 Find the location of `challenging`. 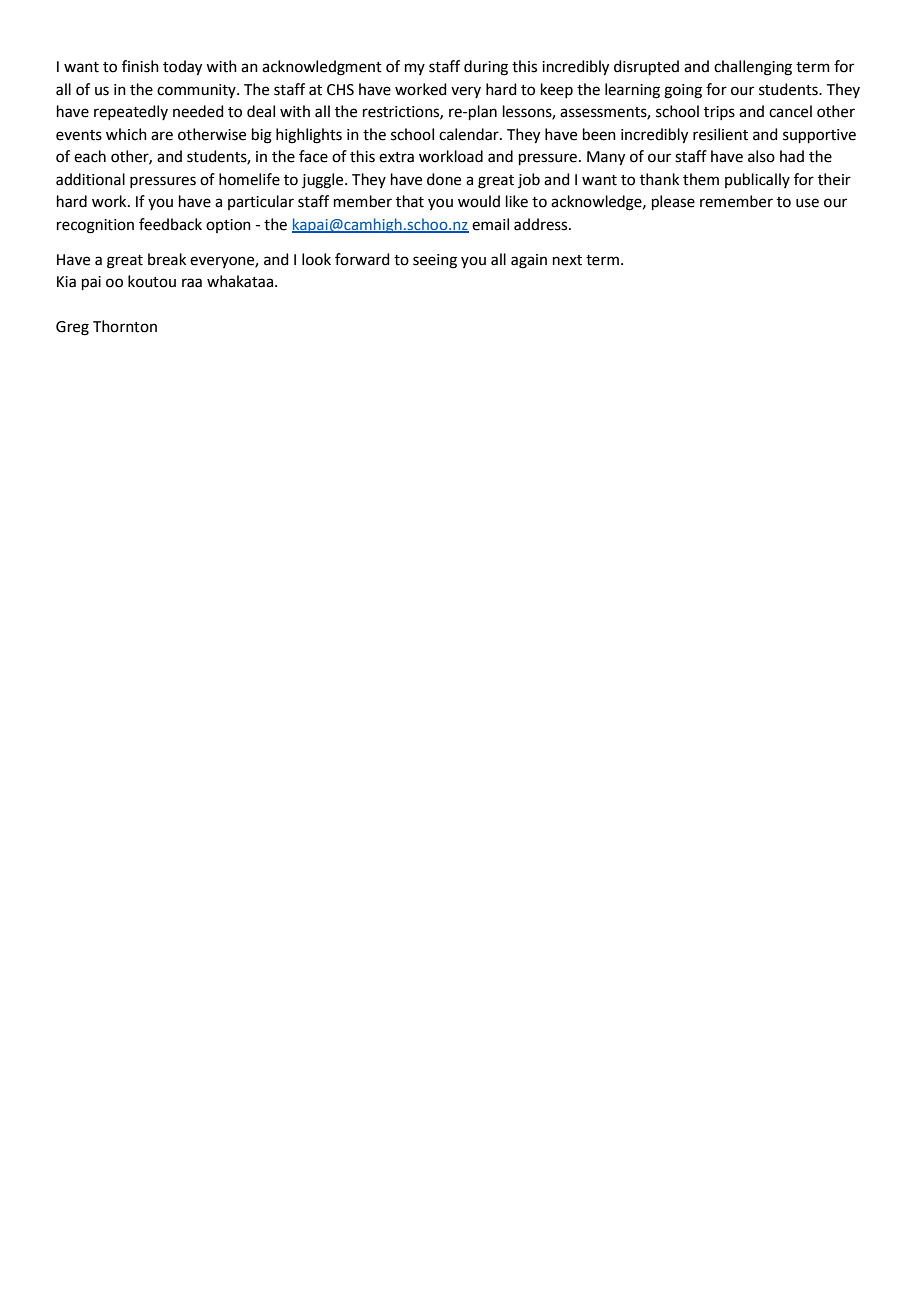

challenging is located at coordinates (753, 68).
